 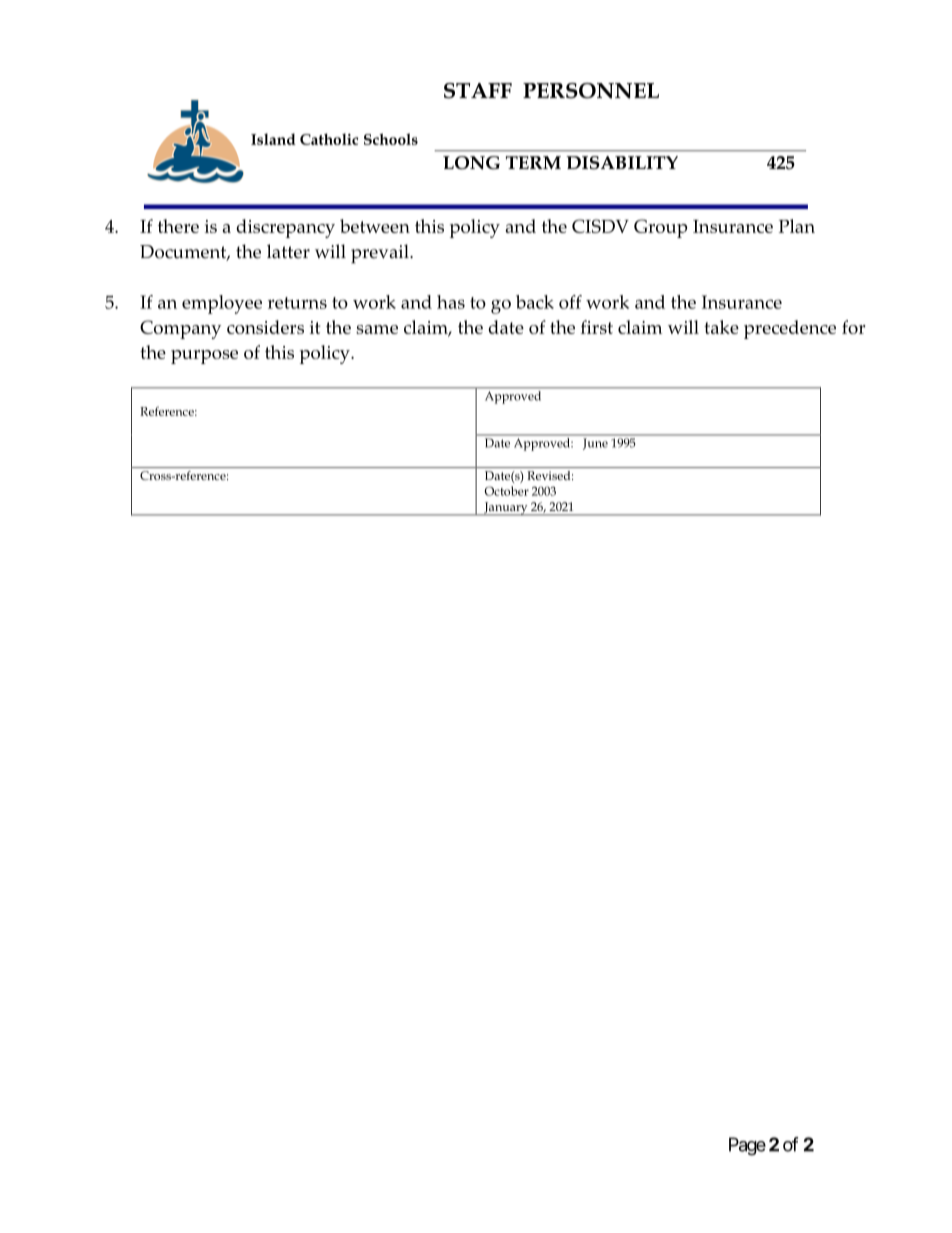 What do you see at coordinates (506, 509) in the document?
I see `January` at bounding box center [506, 509].
